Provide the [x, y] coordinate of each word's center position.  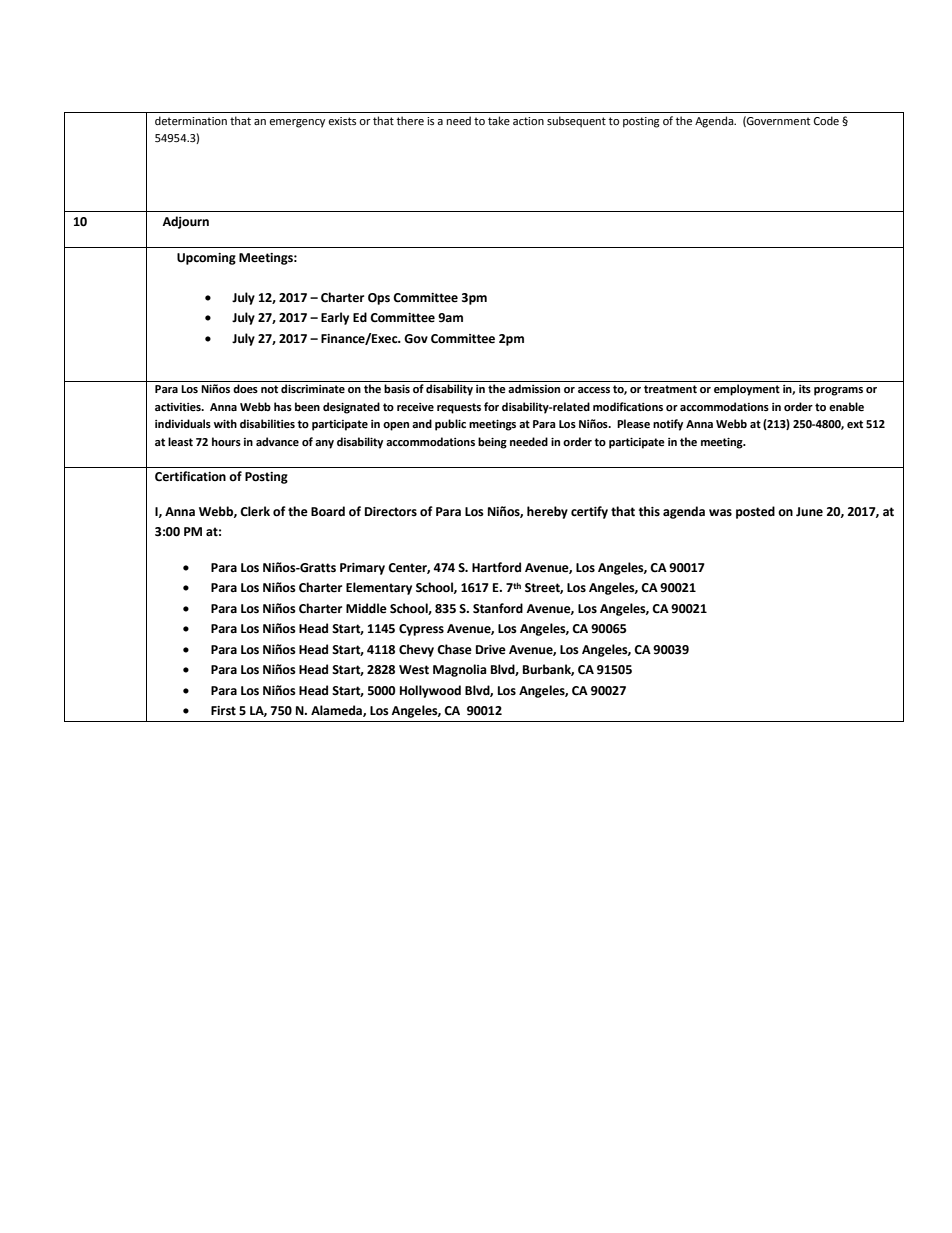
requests [459, 408]
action [528, 121]
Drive [491, 650]
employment [747, 390]
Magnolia [459, 670]
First [223, 711]
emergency [297, 123]
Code [826, 121]
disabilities [267, 423]
